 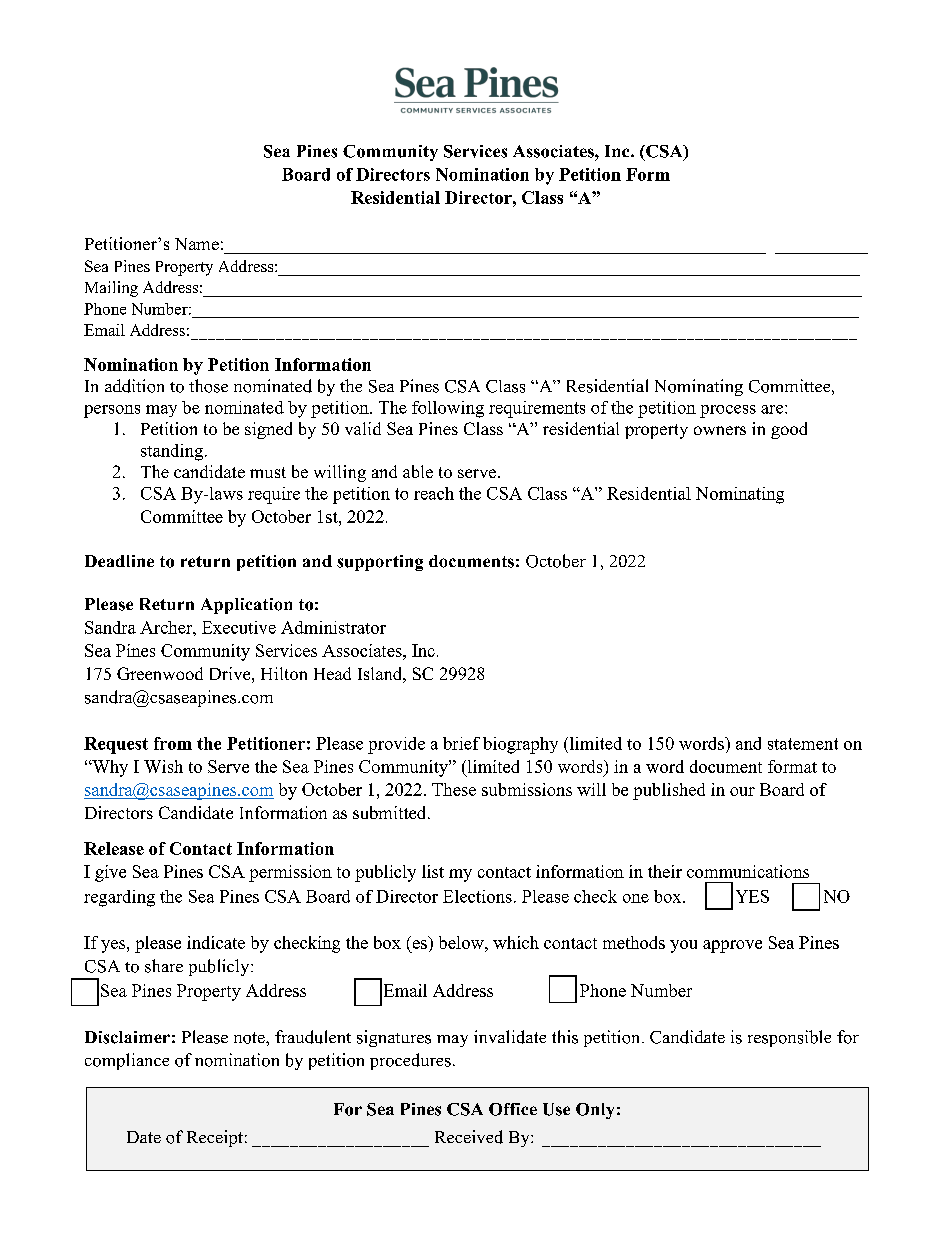 I want to click on Mailing, so click(x=111, y=289).
